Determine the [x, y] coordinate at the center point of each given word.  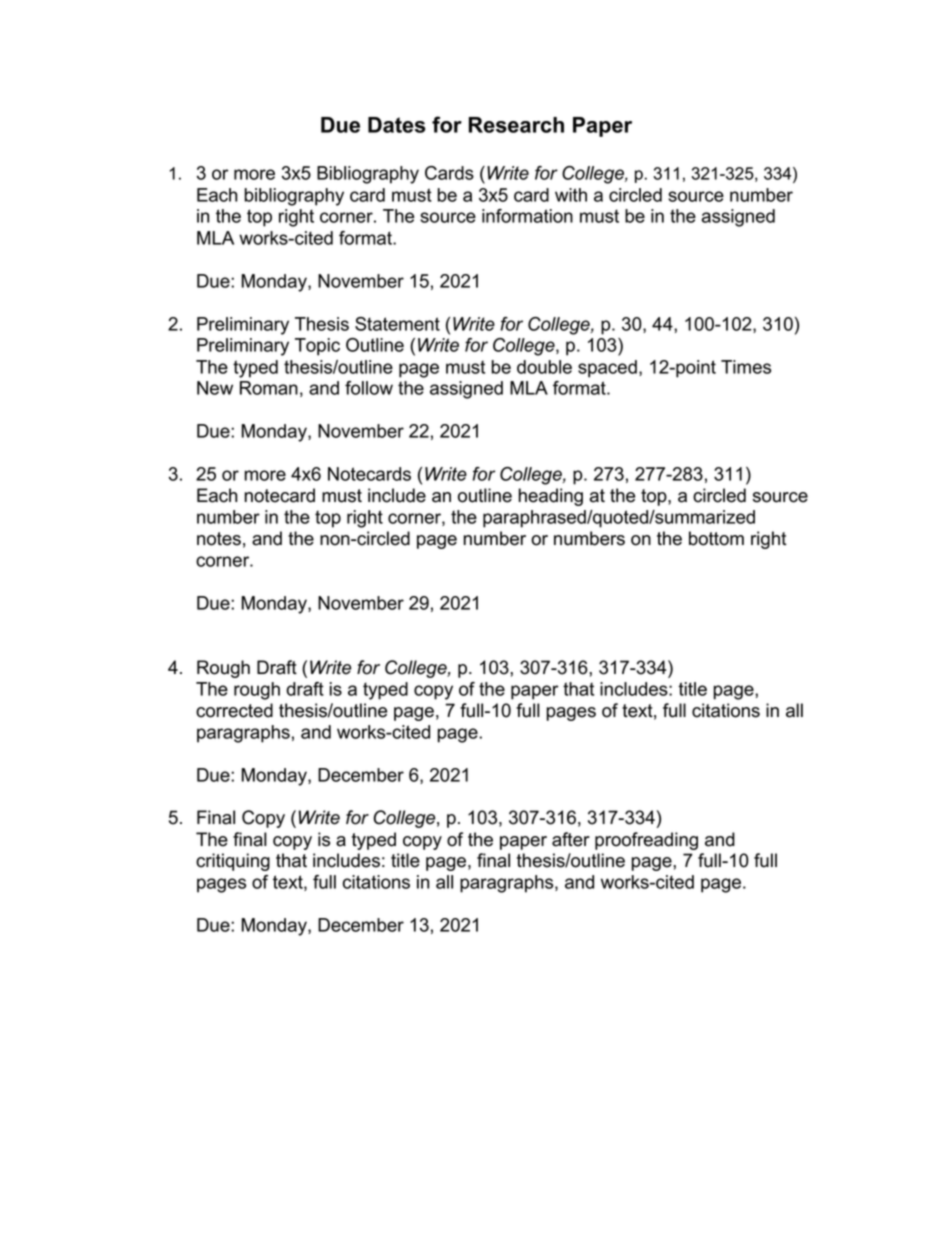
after [571, 839]
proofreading [646, 841]
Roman [269, 388]
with [571, 195]
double [544, 367]
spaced [607, 369]
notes [219, 539]
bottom [716, 538]
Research [516, 125]
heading [551, 497]
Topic [317, 347]
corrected [234, 710]
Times [746, 367]
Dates [396, 125]
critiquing [233, 862]
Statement [397, 324]
